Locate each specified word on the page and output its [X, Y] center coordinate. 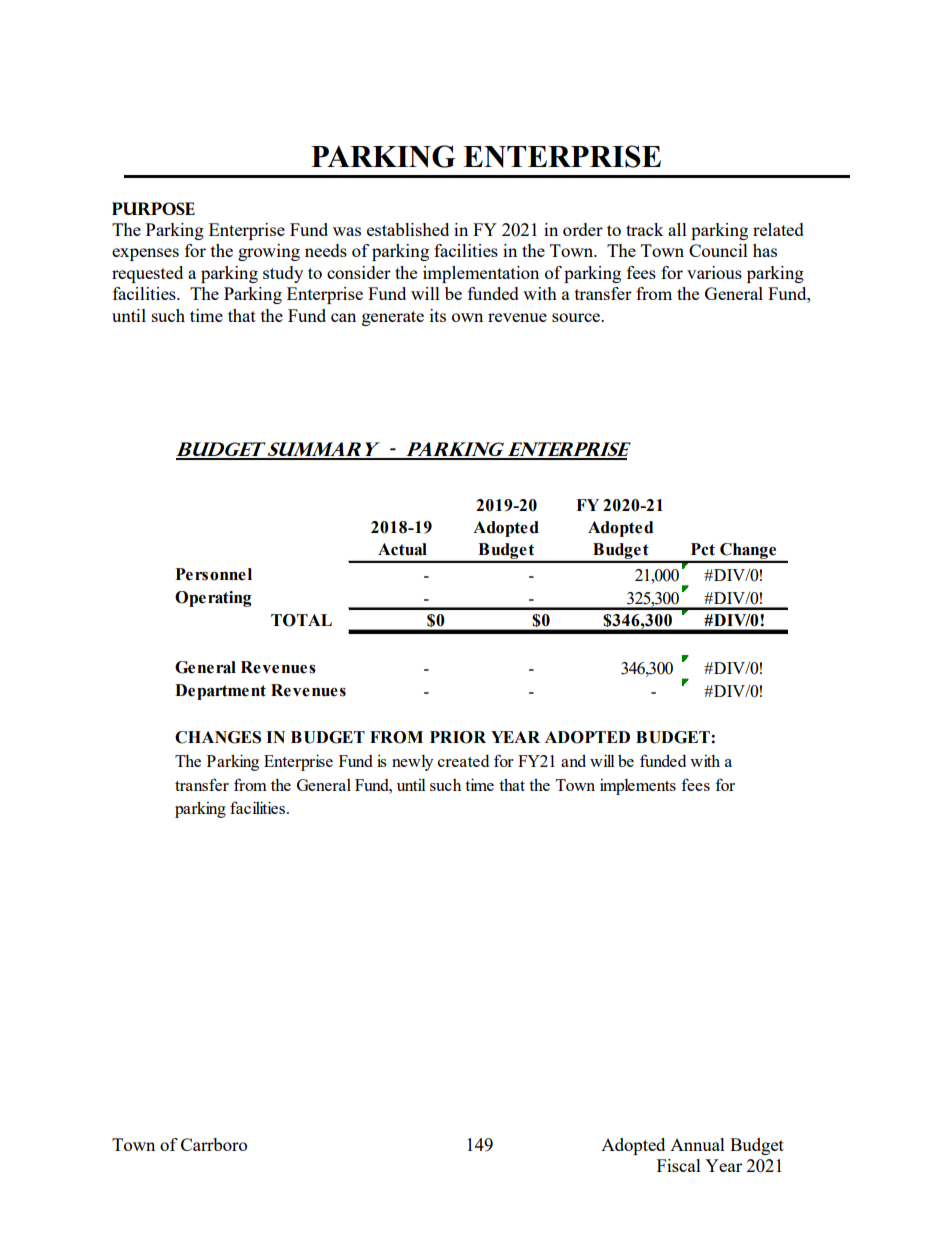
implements [638, 786]
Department [220, 692]
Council [718, 250]
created [463, 761]
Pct [703, 549]
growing [269, 252]
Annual [697, 1144]
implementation [481, 274]
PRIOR [458, 737]
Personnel [213, 574]
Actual [402, 549]
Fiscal [679, 1165]
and [573, 760]
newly [412, 763]
